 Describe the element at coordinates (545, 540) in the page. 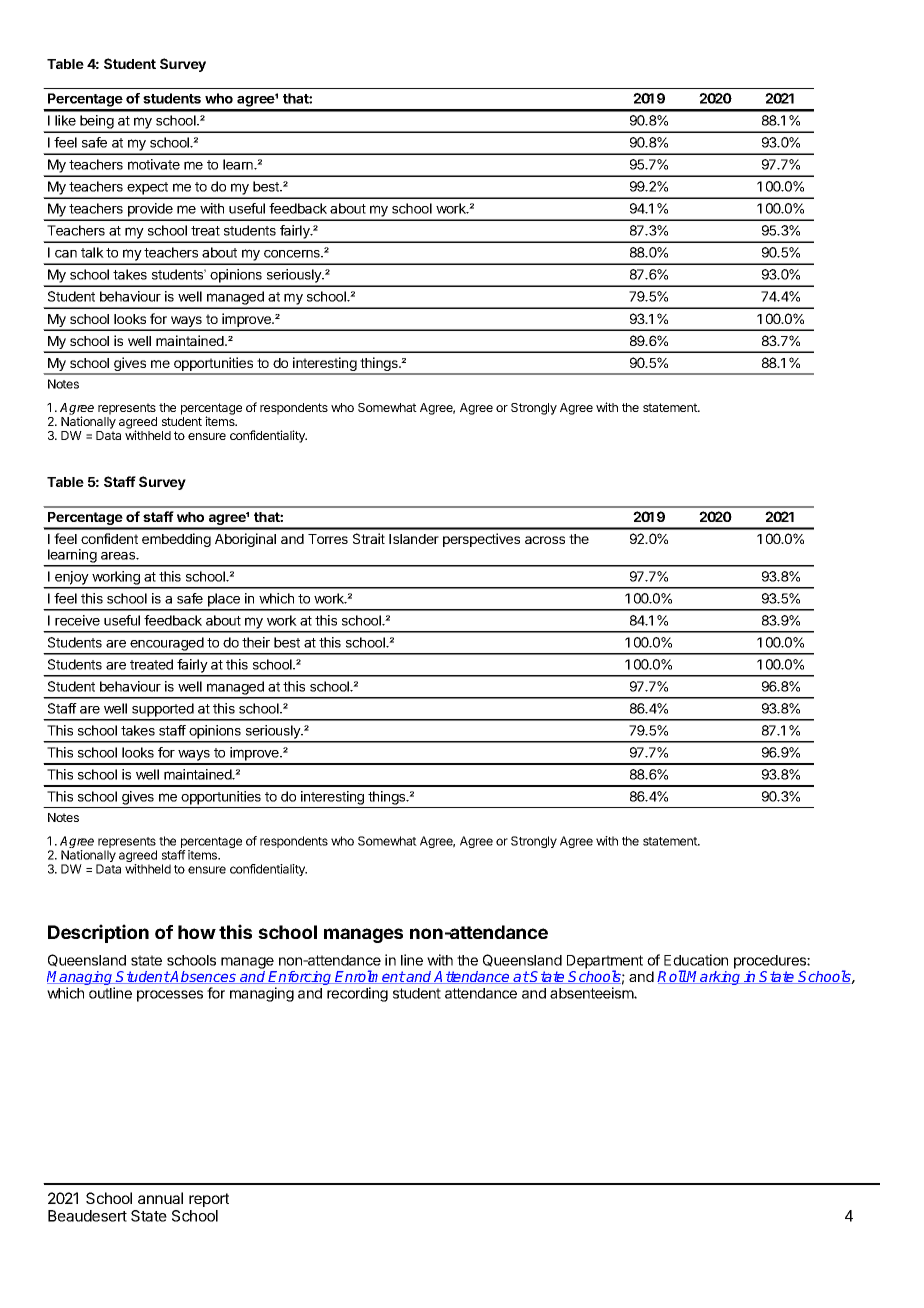

I see `across` at that location.
